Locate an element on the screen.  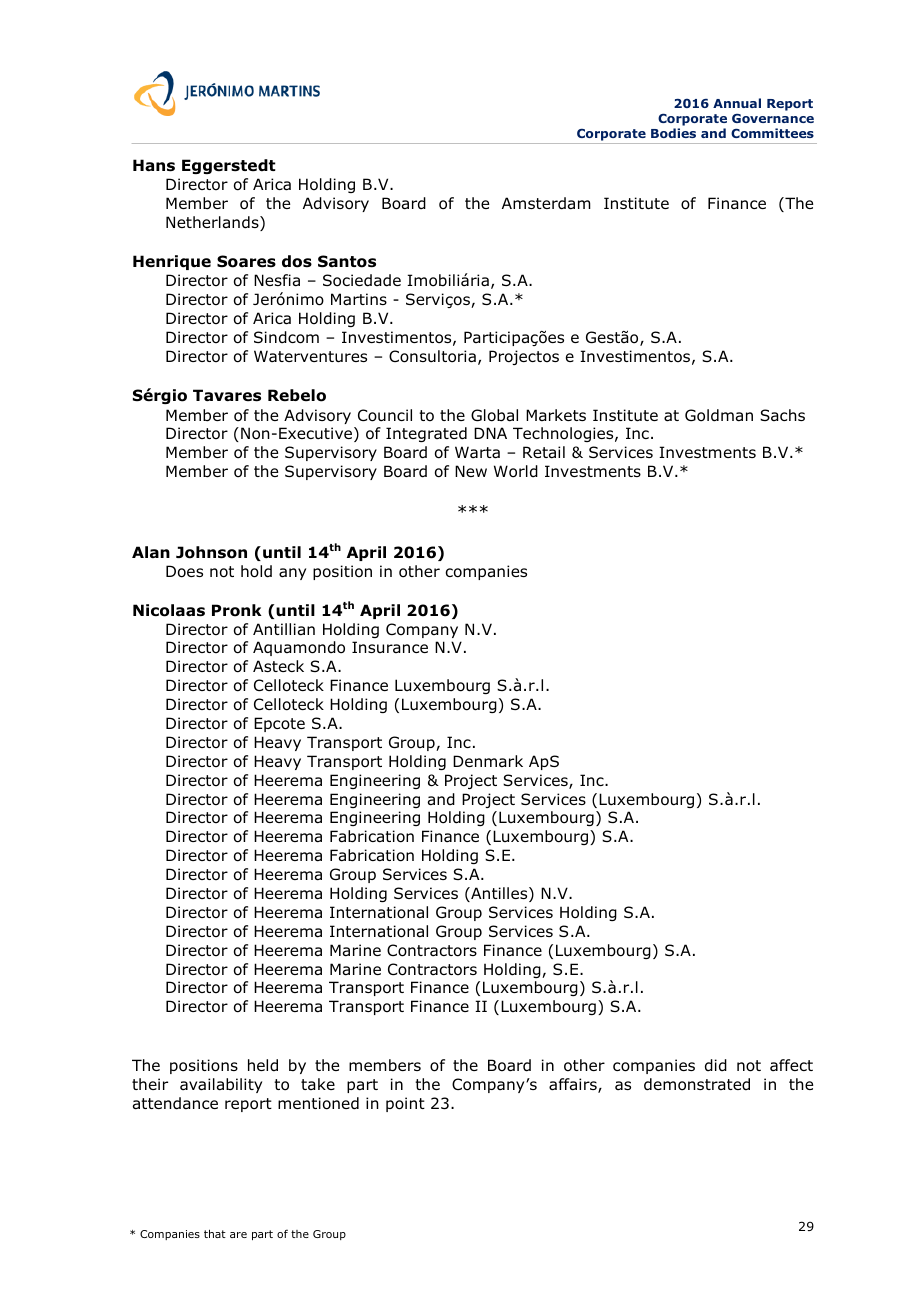
Antilles is located at coordinates (499, 894).
